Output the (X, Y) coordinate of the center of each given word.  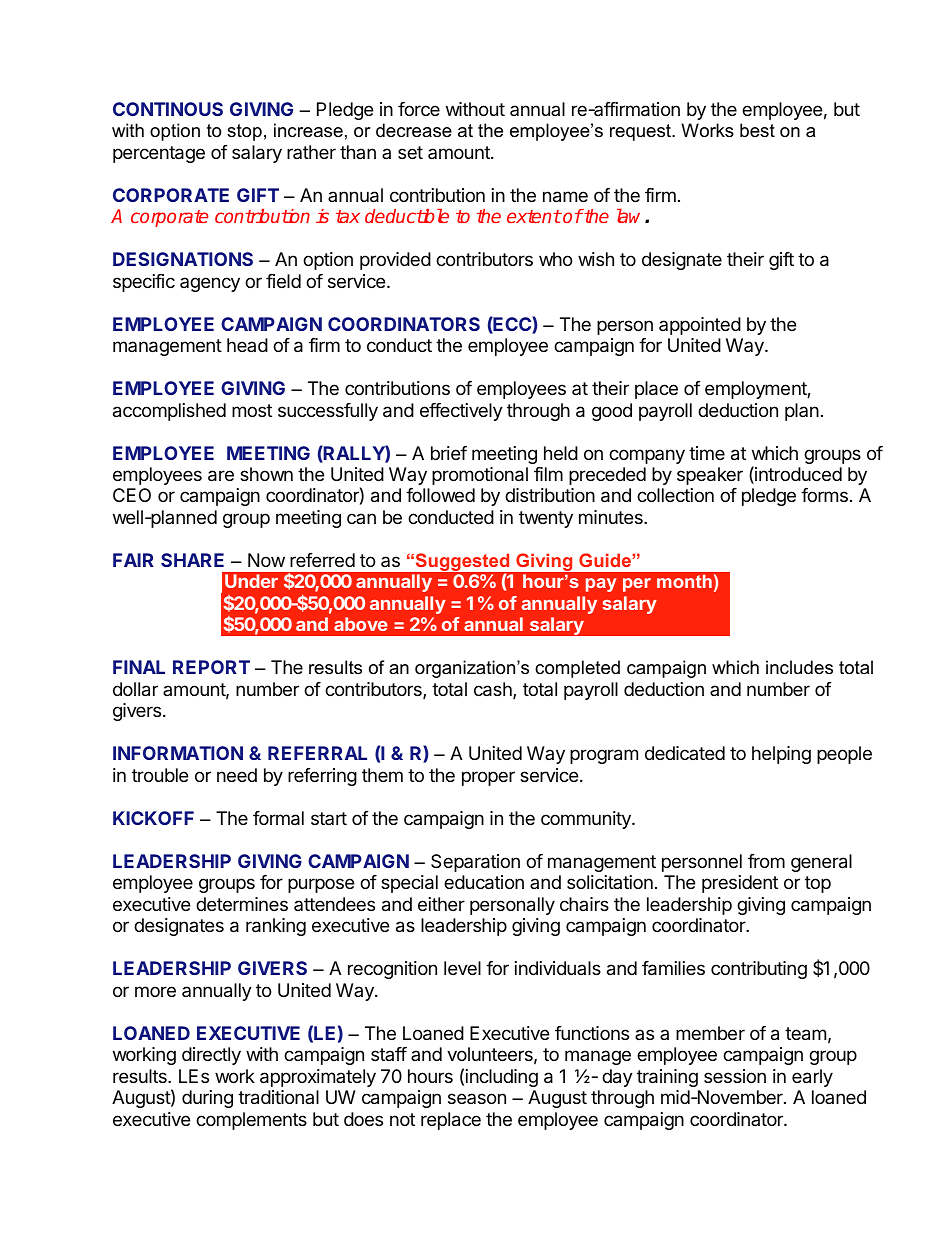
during (207, 1099)
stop (244, 132)
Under (251, 581)
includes (799, 667)
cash (494, 690)
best (757, 130)
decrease (414, 130)
